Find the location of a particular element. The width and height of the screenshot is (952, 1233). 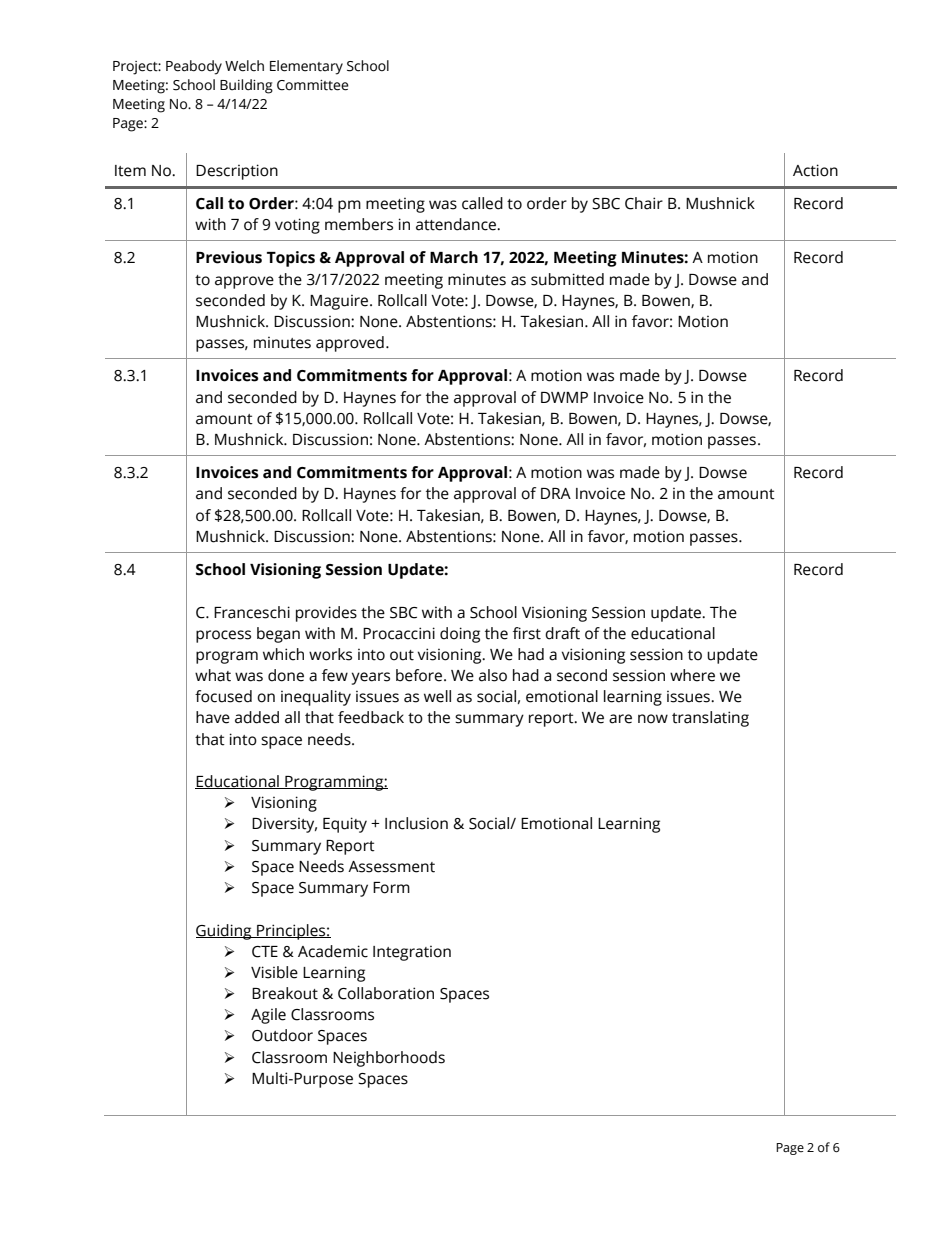

Building is located at coordinates (246, 86).
